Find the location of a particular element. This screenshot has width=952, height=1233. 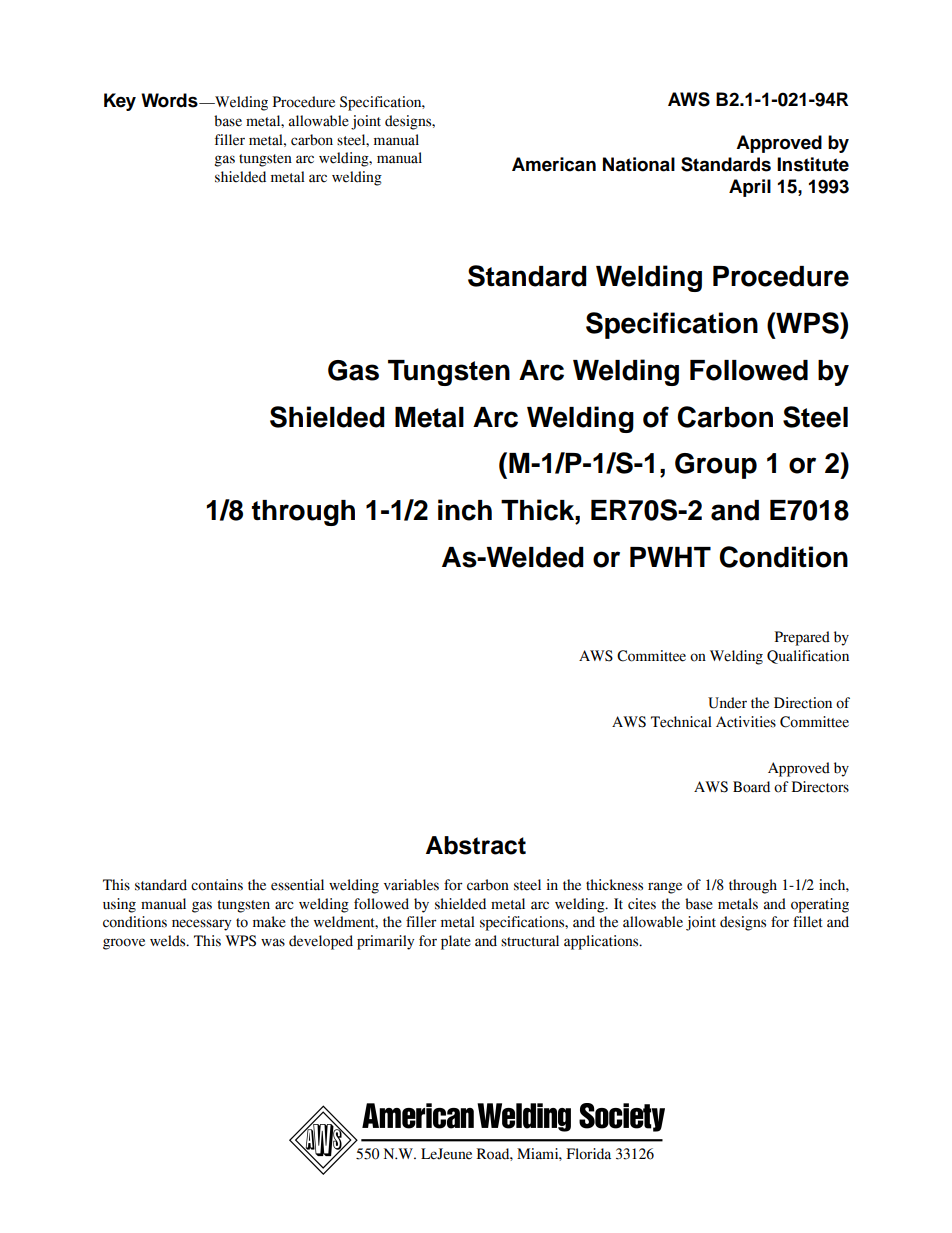

Technical is located at coordinates (681, 722).
